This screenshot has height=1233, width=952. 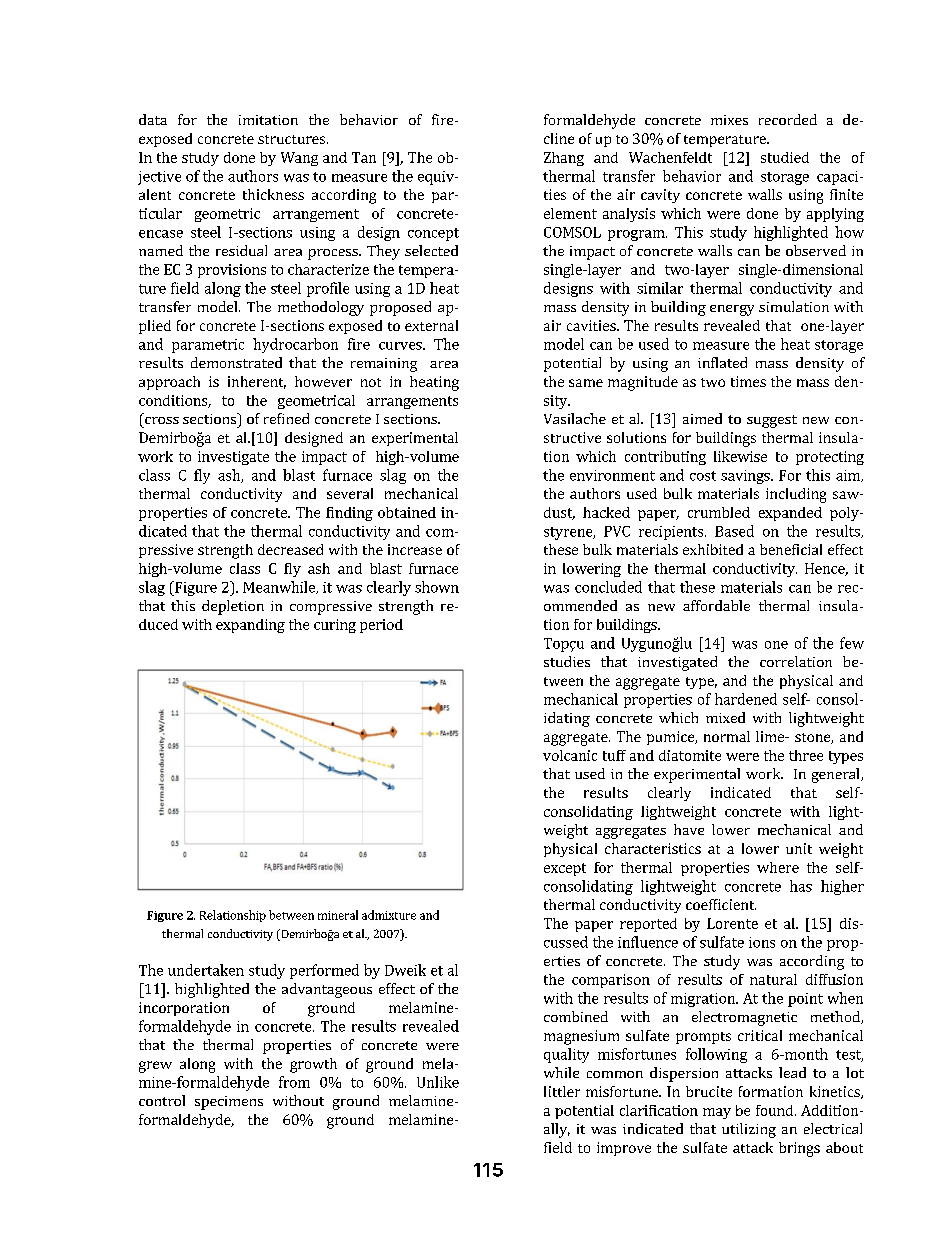 I want to click on Wang, so click(x=299, y=159).
